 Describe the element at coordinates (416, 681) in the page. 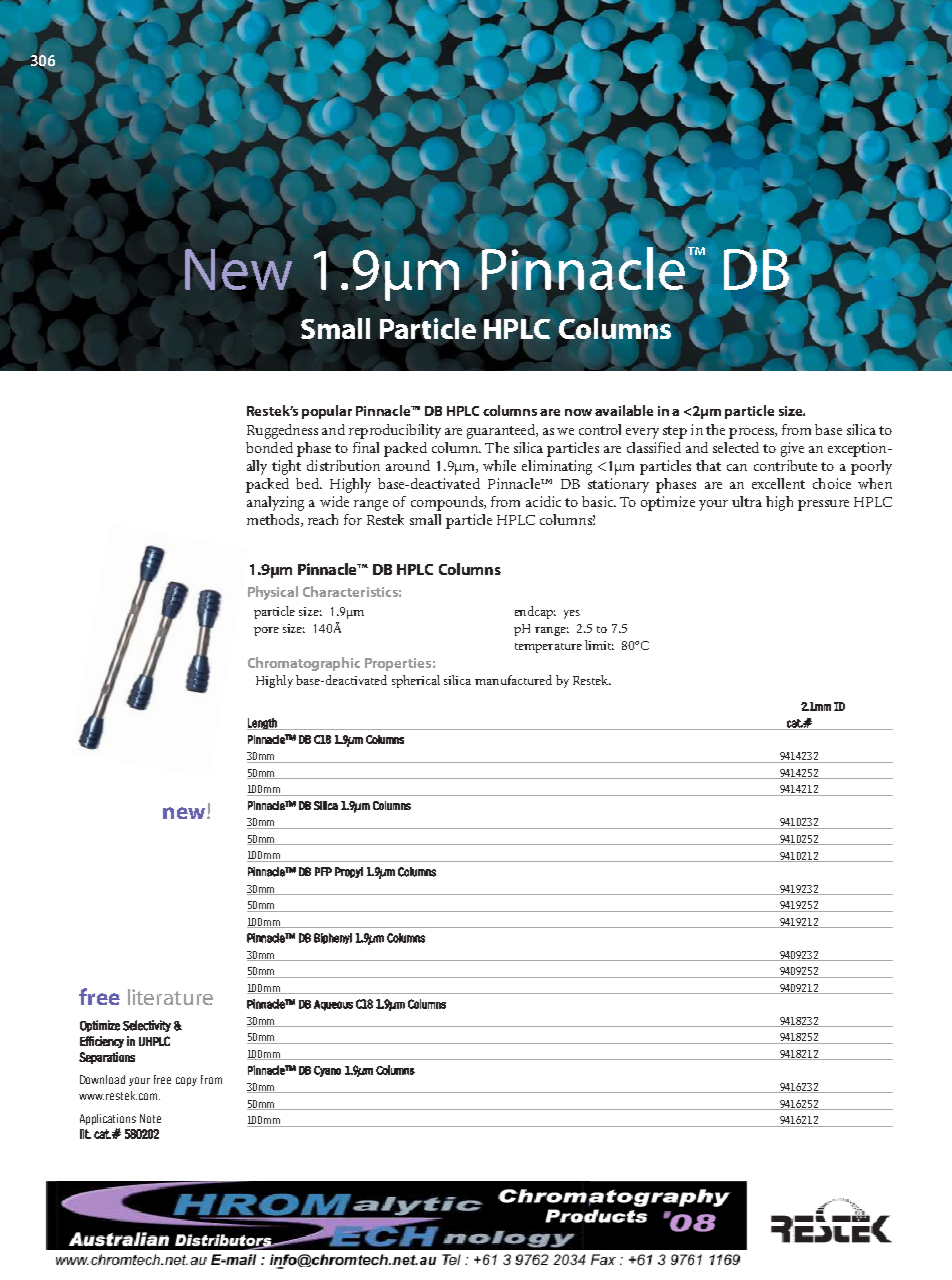

I see `spherical` at that location.
